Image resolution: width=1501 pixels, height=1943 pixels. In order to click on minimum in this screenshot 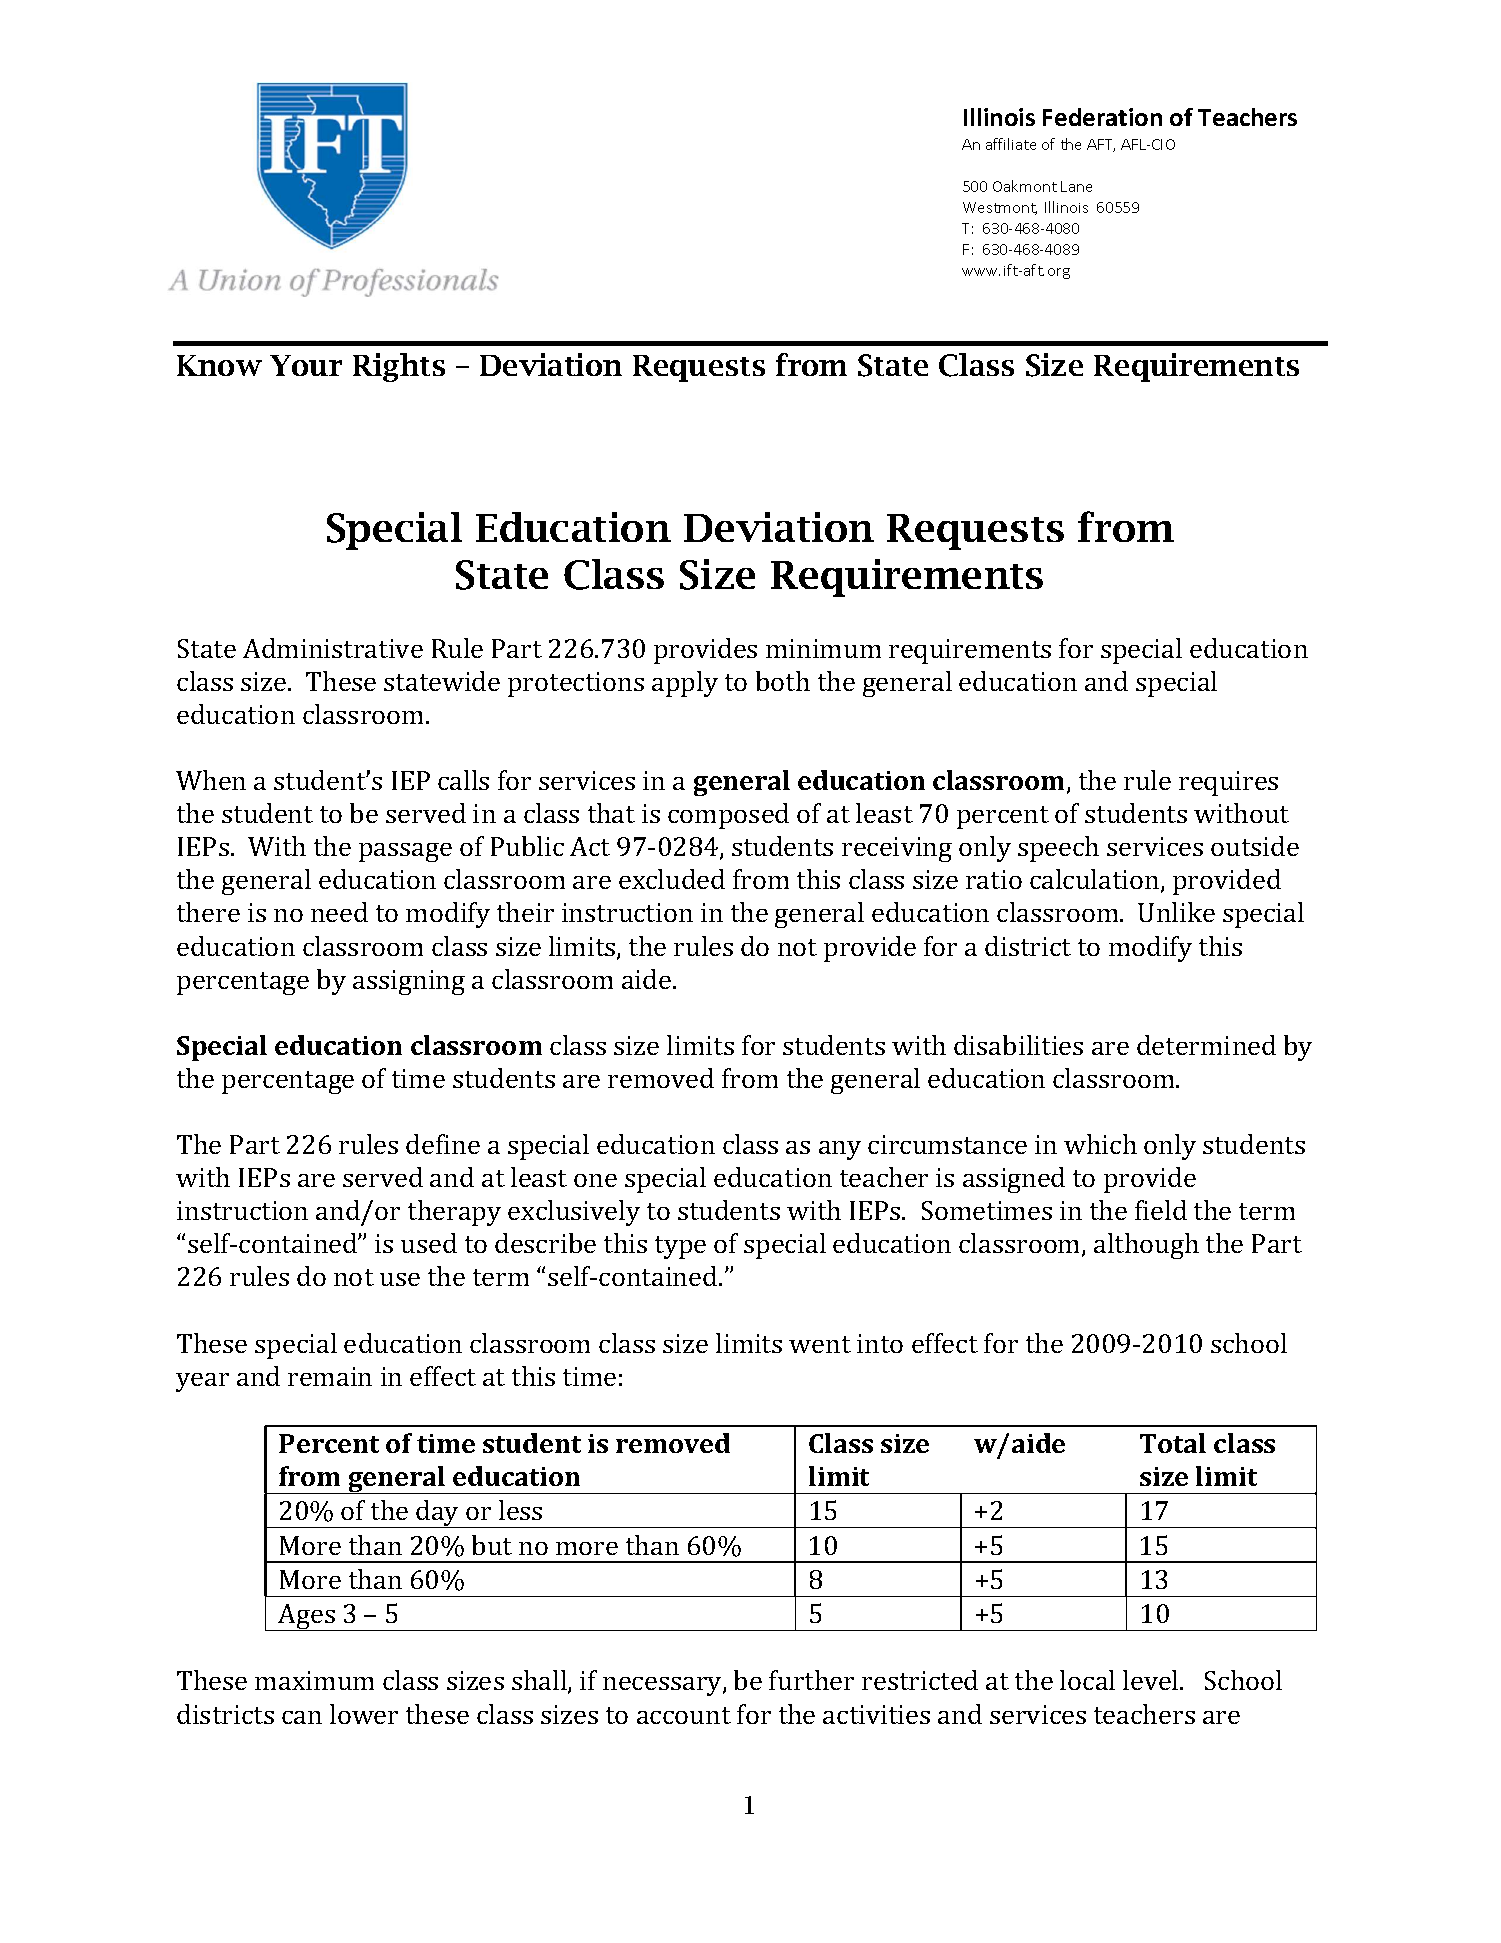, I will do `click(823, 648)`.
